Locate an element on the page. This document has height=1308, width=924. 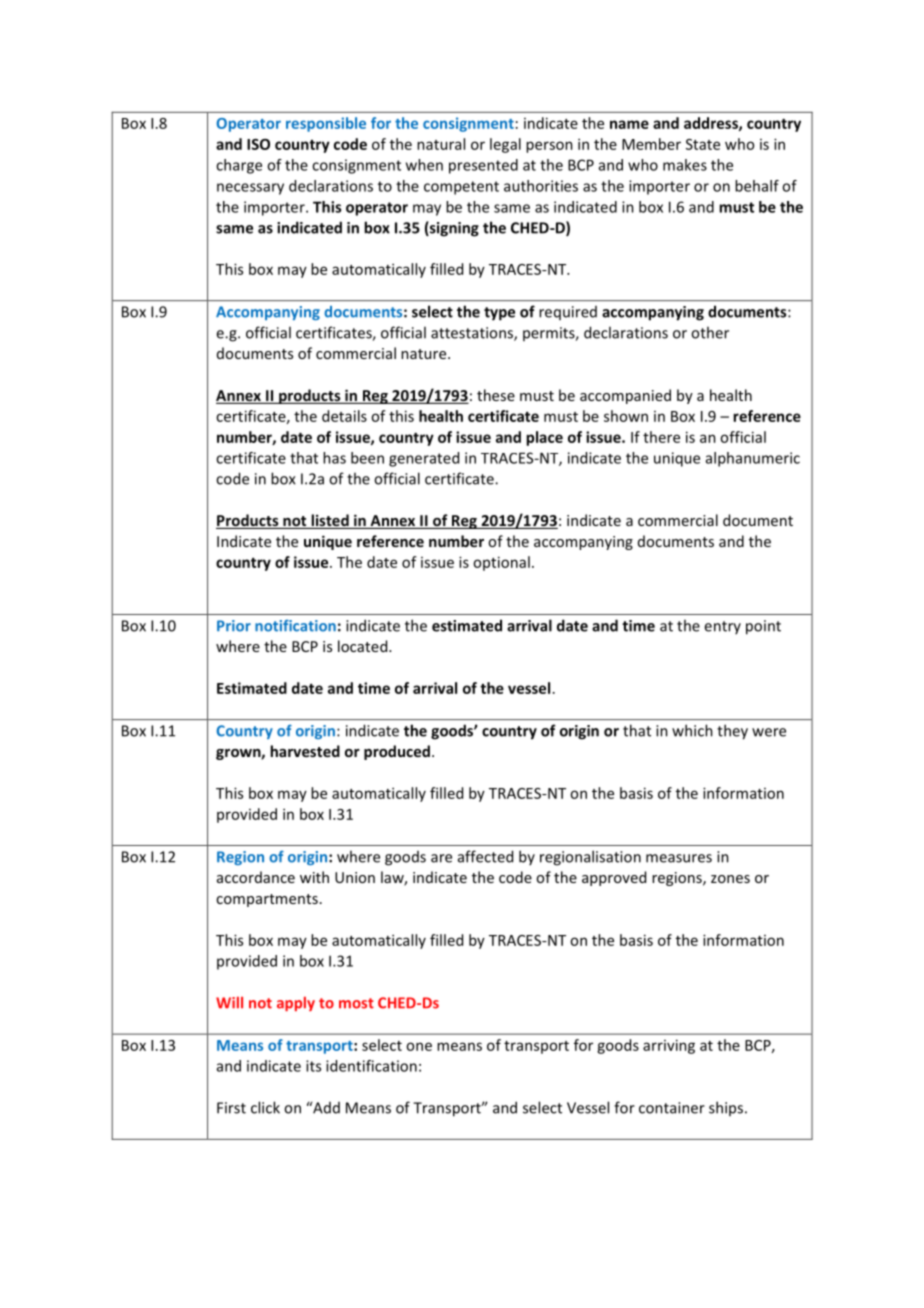
listed is located at coordinates (330, 521).
